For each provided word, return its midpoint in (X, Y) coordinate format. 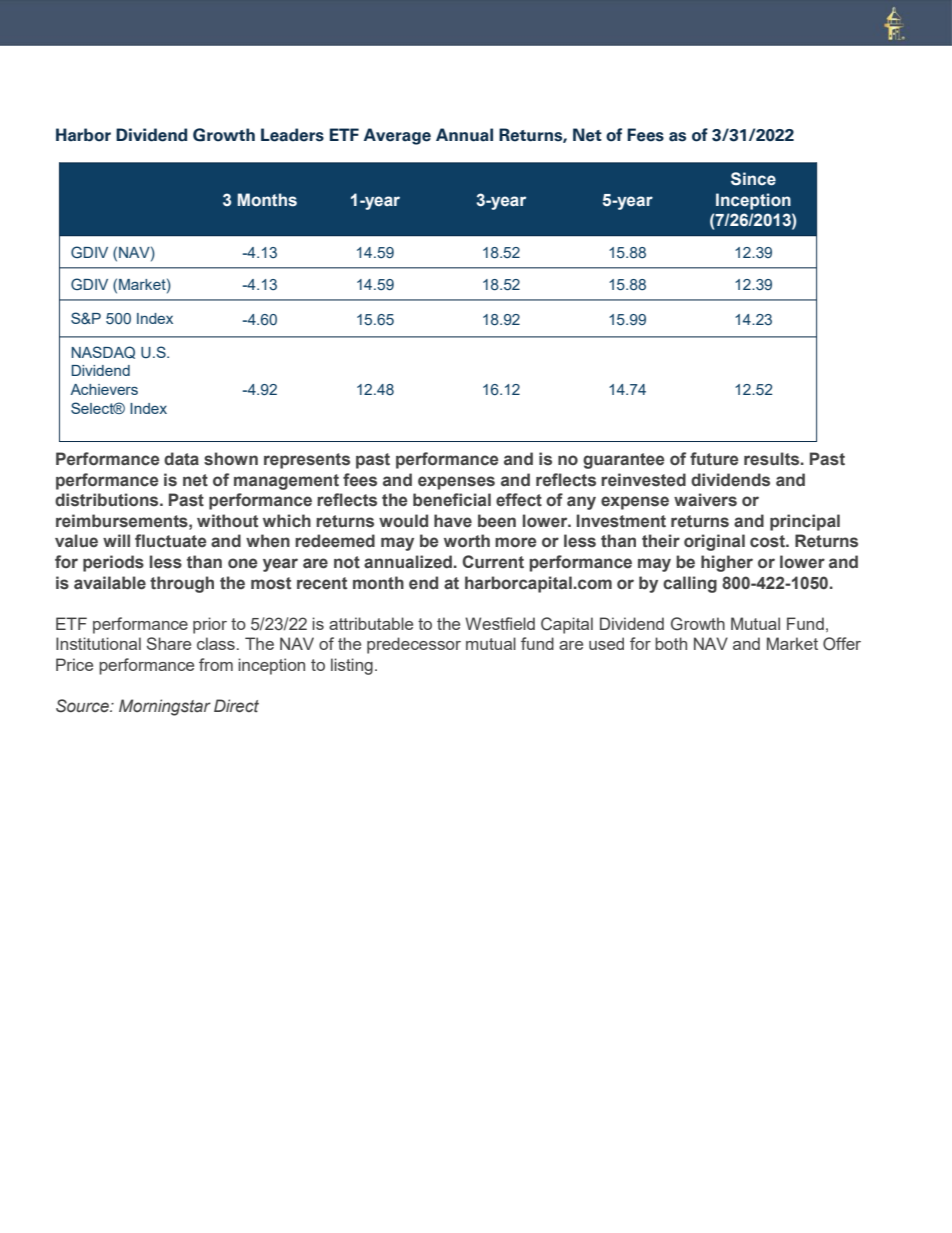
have (453, 521)
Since (753, 179)
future (714, 459)
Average (397, 136)
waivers (705, 500)
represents (307, 461)
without (227, 521)
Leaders (292, 135)
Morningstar (165, 707)
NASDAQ (103, 352)
